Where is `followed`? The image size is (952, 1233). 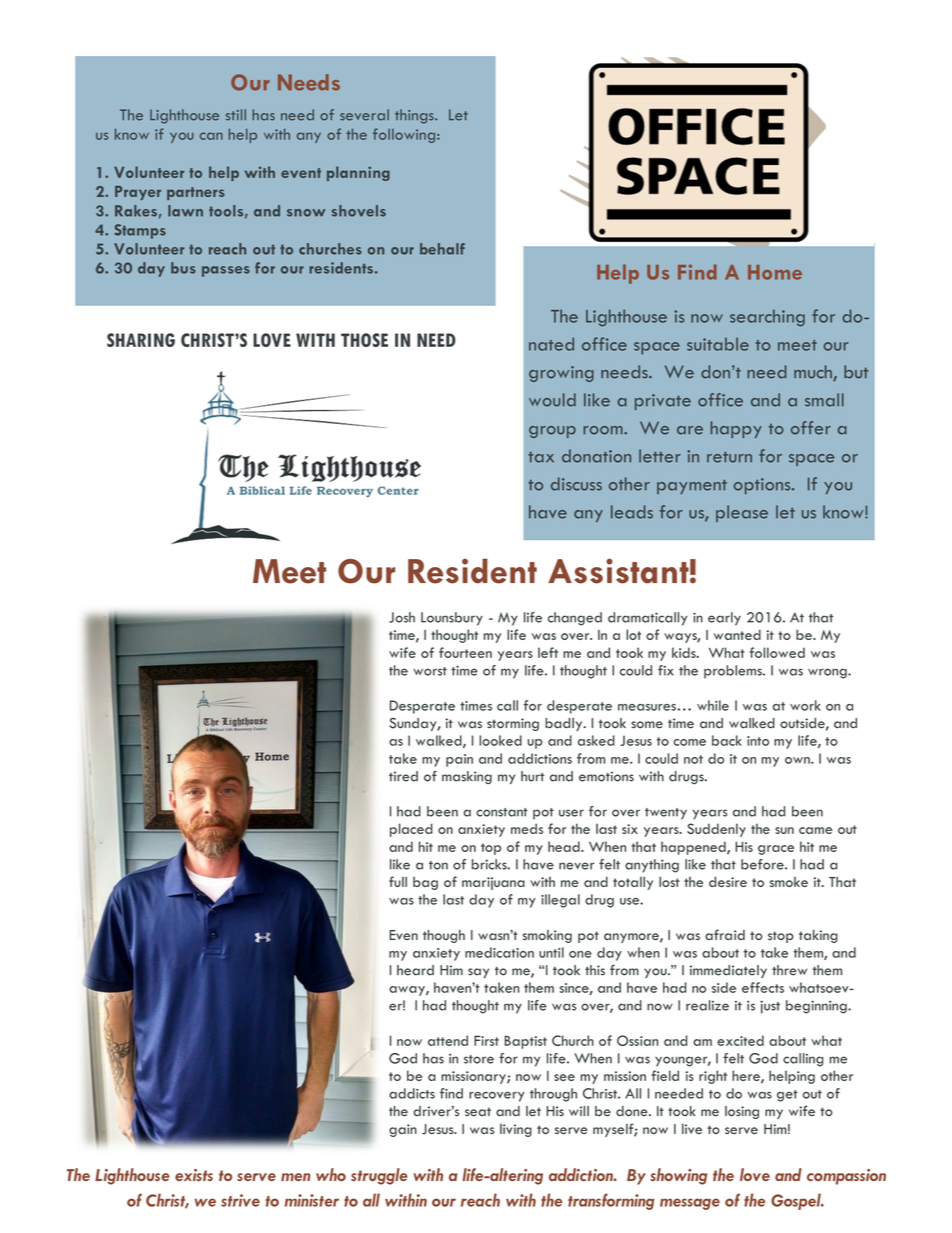 followed is located at coordinates (777, 652).
